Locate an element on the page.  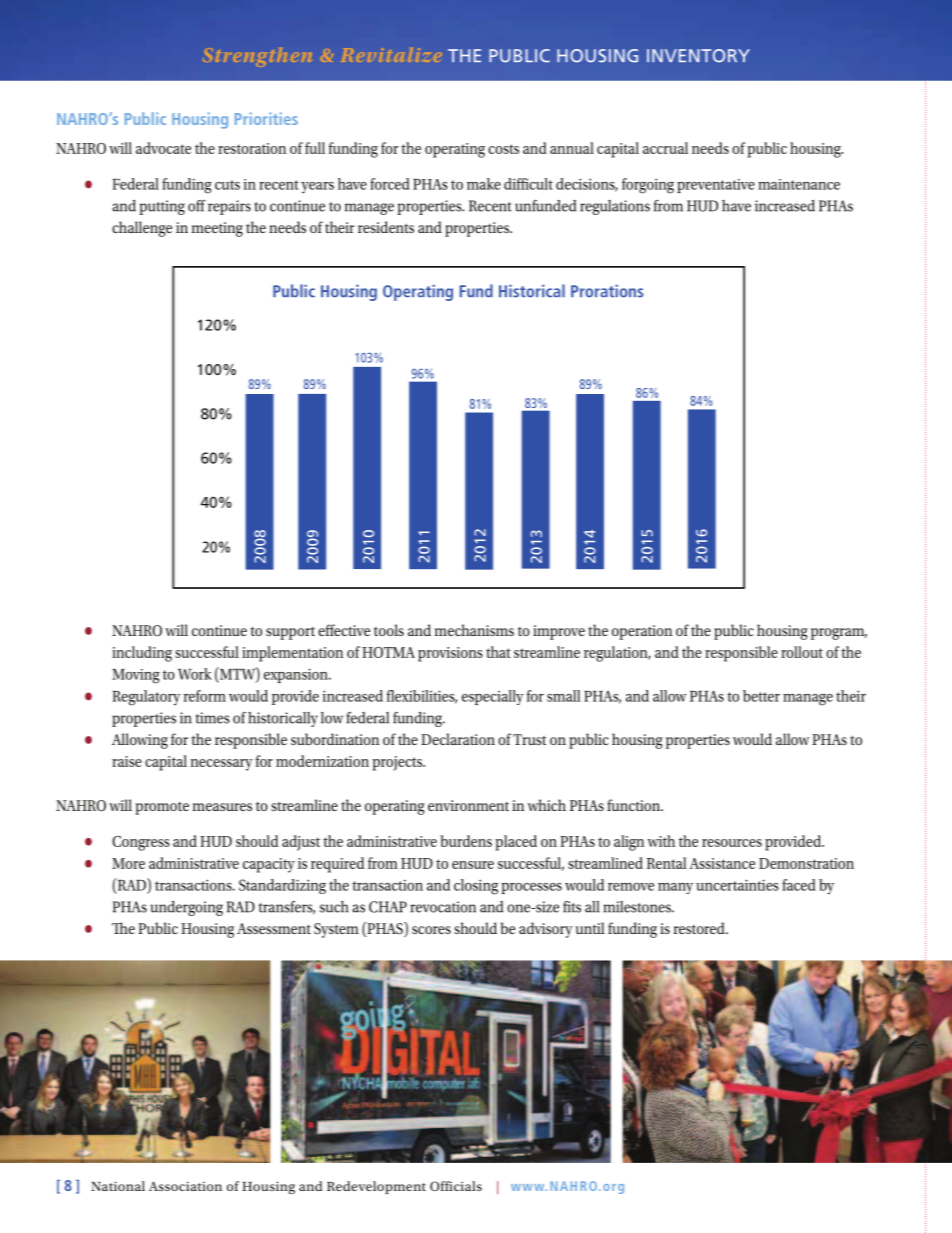
Priorities is located at coordinates (266, 118).
